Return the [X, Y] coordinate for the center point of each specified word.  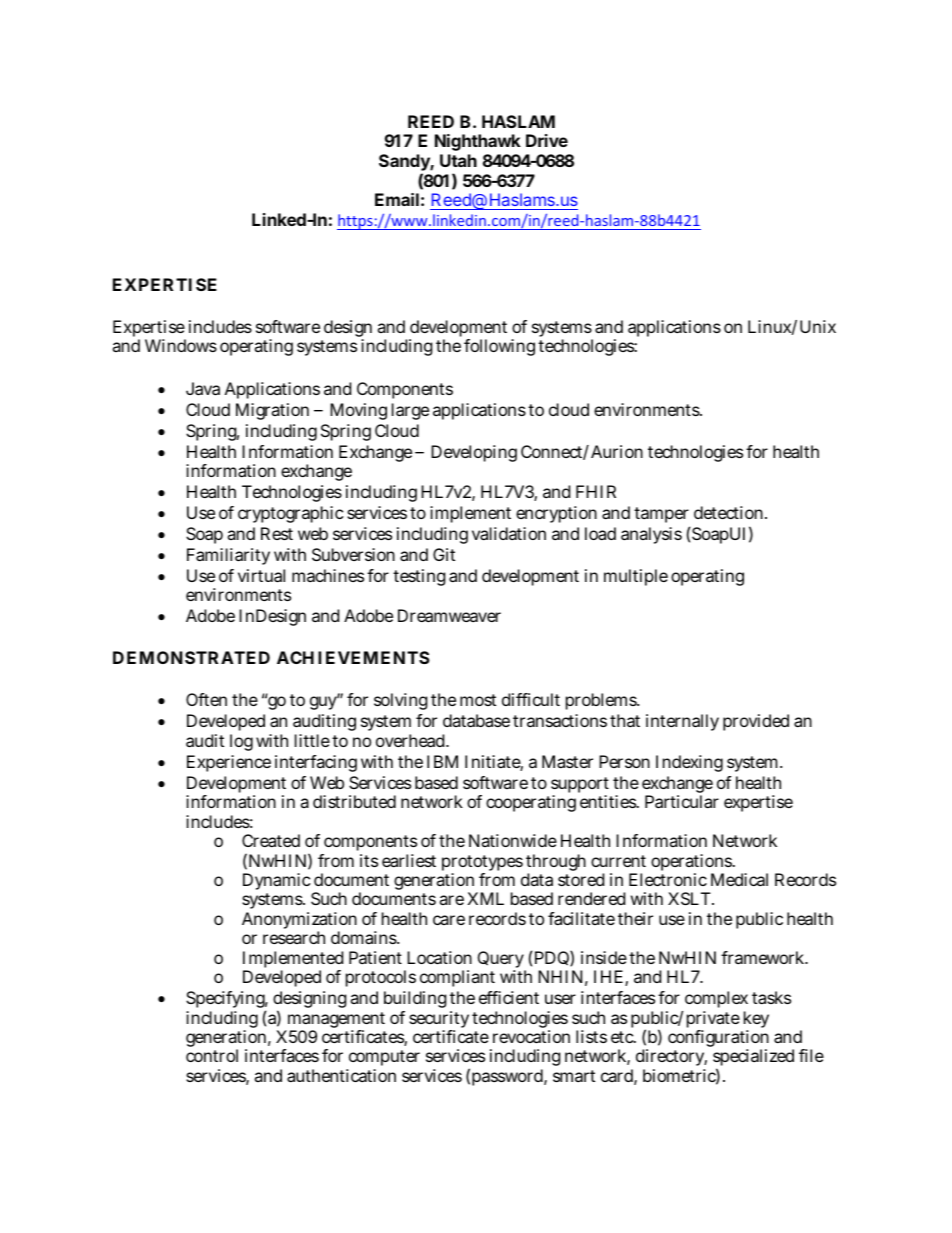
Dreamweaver [449, 615]
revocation [531, 1036]
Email [397, 199]
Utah [458, 160]
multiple [636, 577]
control [212, 1055]
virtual [261, 575]
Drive [547, 140]
